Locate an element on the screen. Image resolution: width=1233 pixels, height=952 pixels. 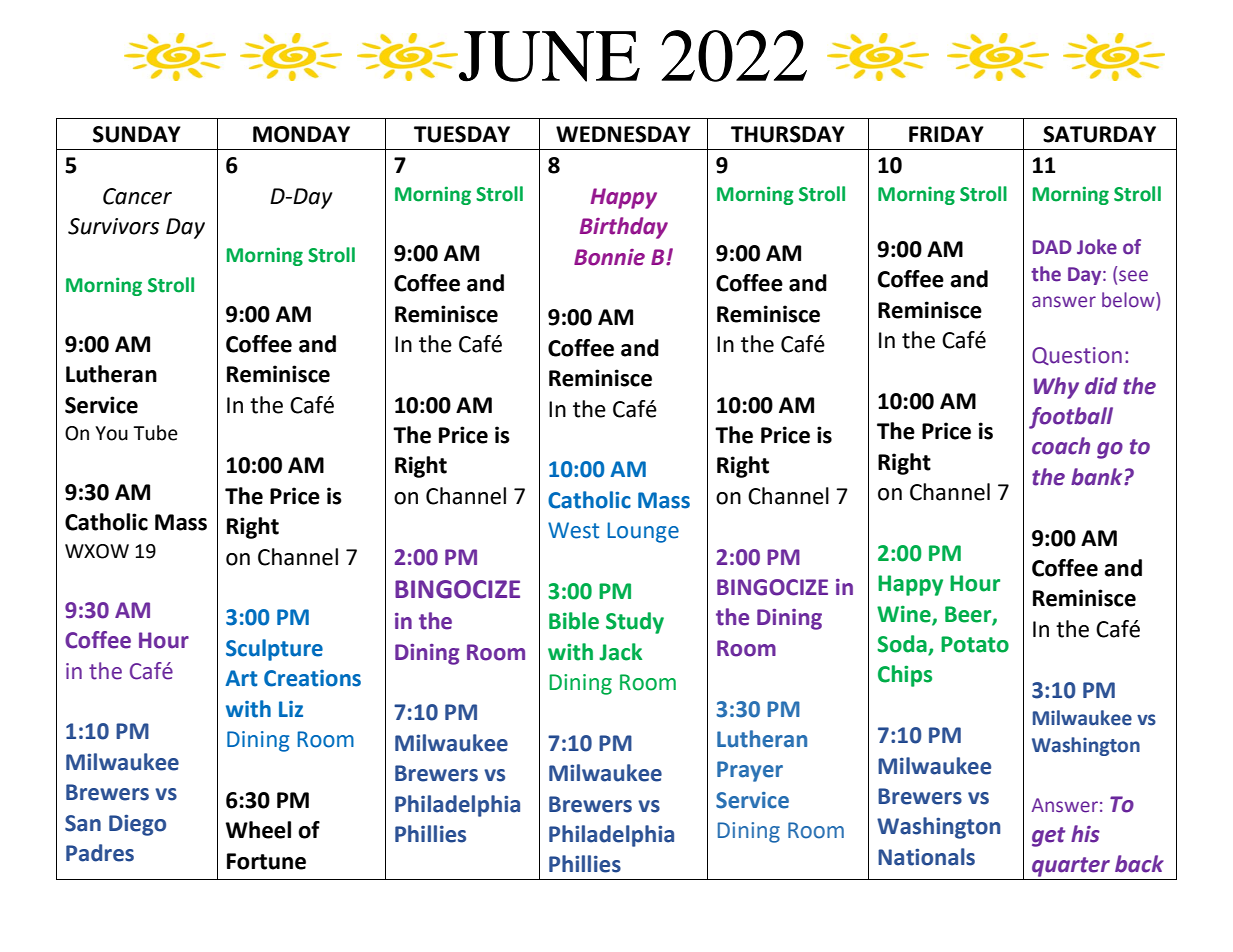
JUNE is located at coordinates (548, 56).
